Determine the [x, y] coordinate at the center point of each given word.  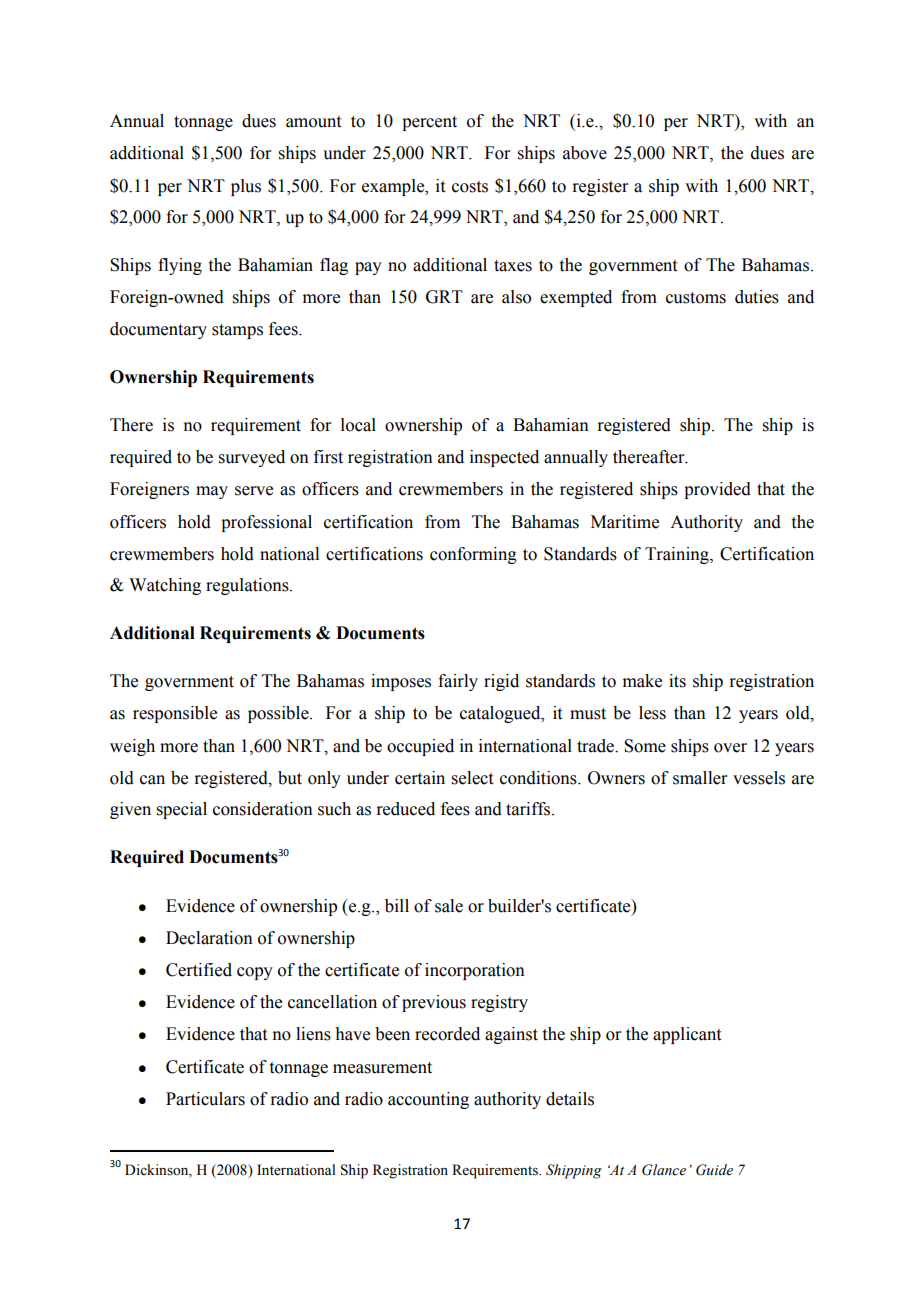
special [182, 810]
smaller [700, 778]
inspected [504, 458]
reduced [405, 809]
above [585, 153]
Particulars [205, 1099]
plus [246, 187]
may [212, 492]
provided [717, 490]
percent [429, 123]
